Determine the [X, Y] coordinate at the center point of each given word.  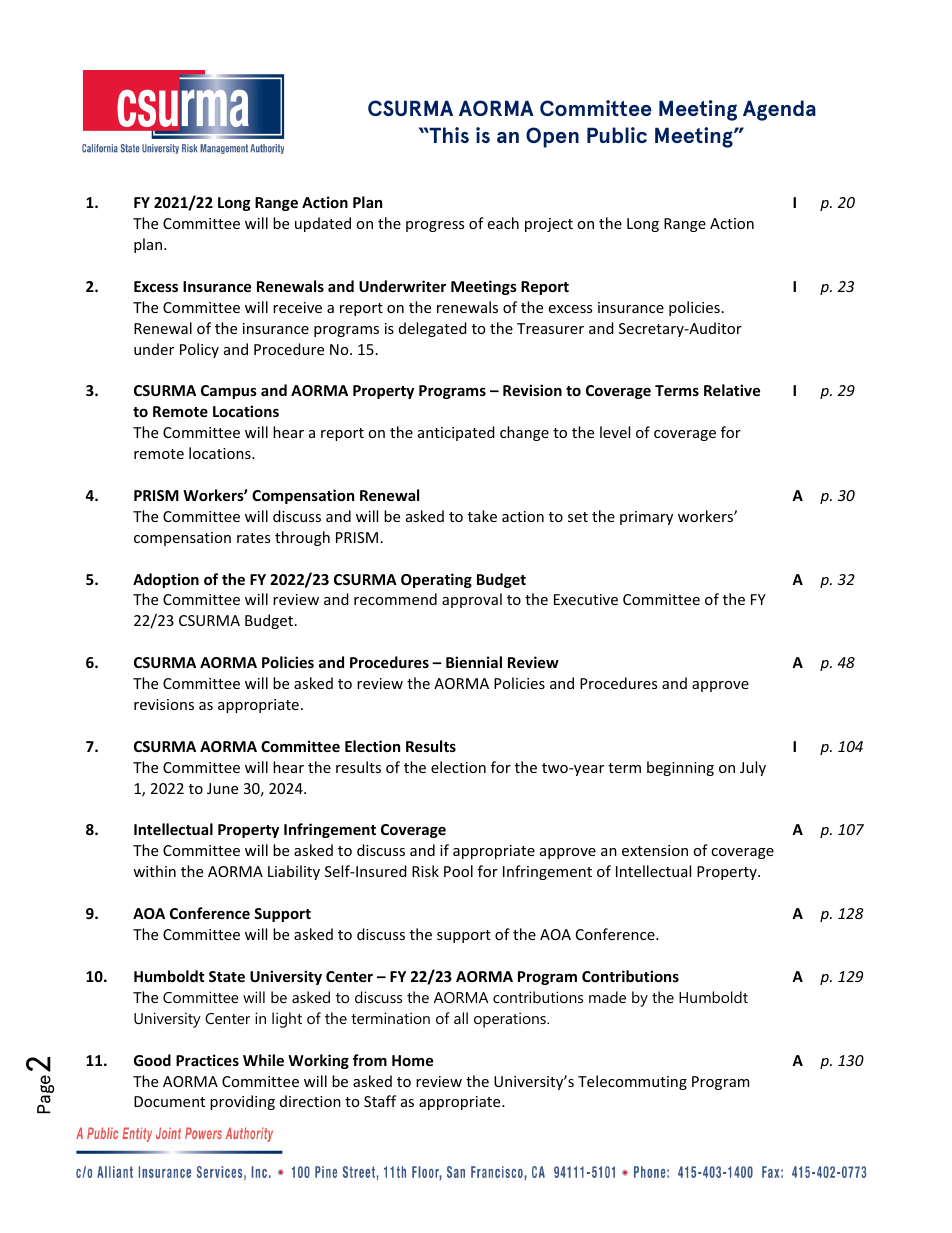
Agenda [779, 110]
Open [552, 137]
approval [472, 600]
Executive [586, 599]
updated [323, 224]
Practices [207, 1060]
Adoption [166, 580]
